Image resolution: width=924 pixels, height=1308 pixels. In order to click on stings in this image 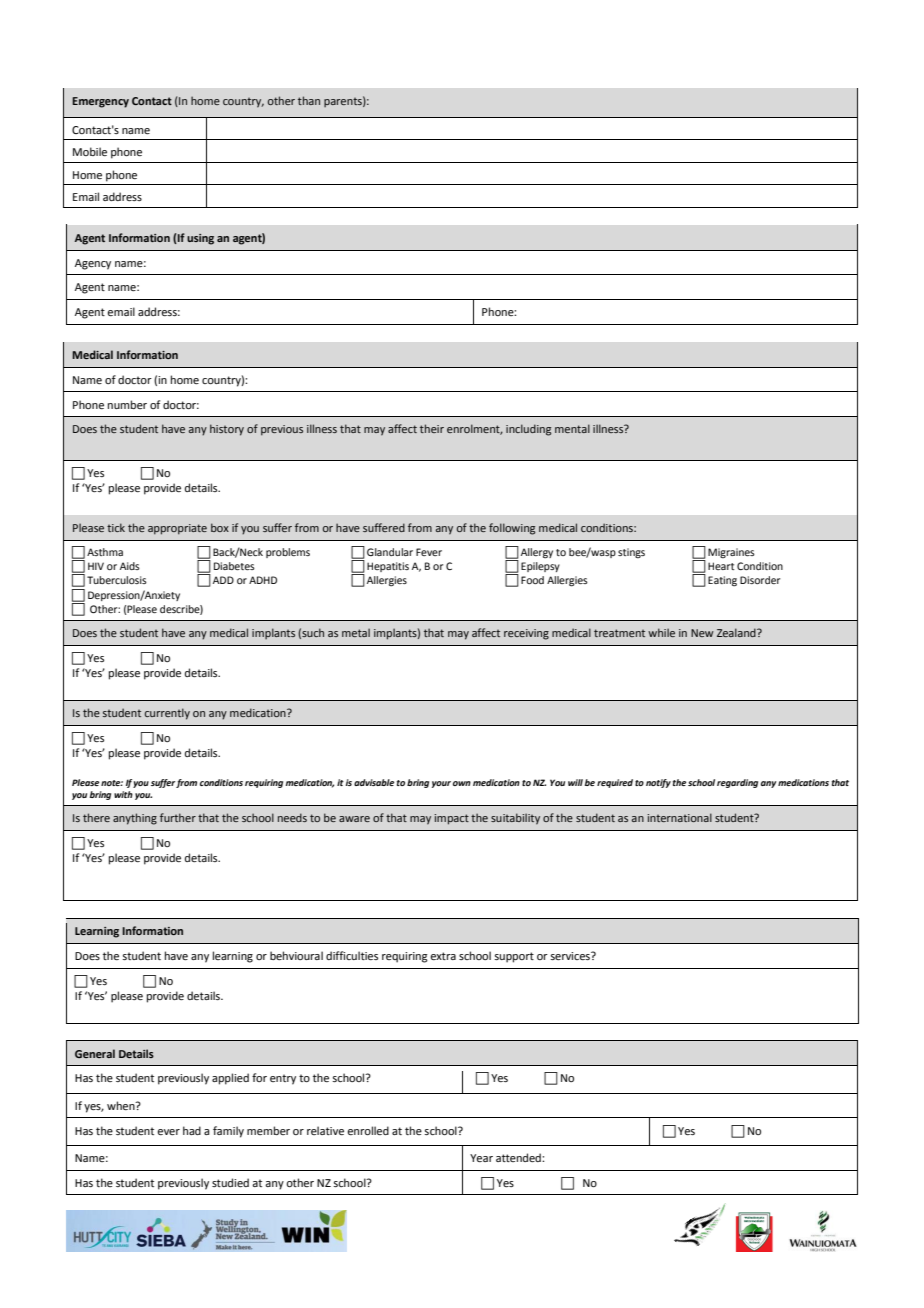, I will do `click(631, 553)`.
